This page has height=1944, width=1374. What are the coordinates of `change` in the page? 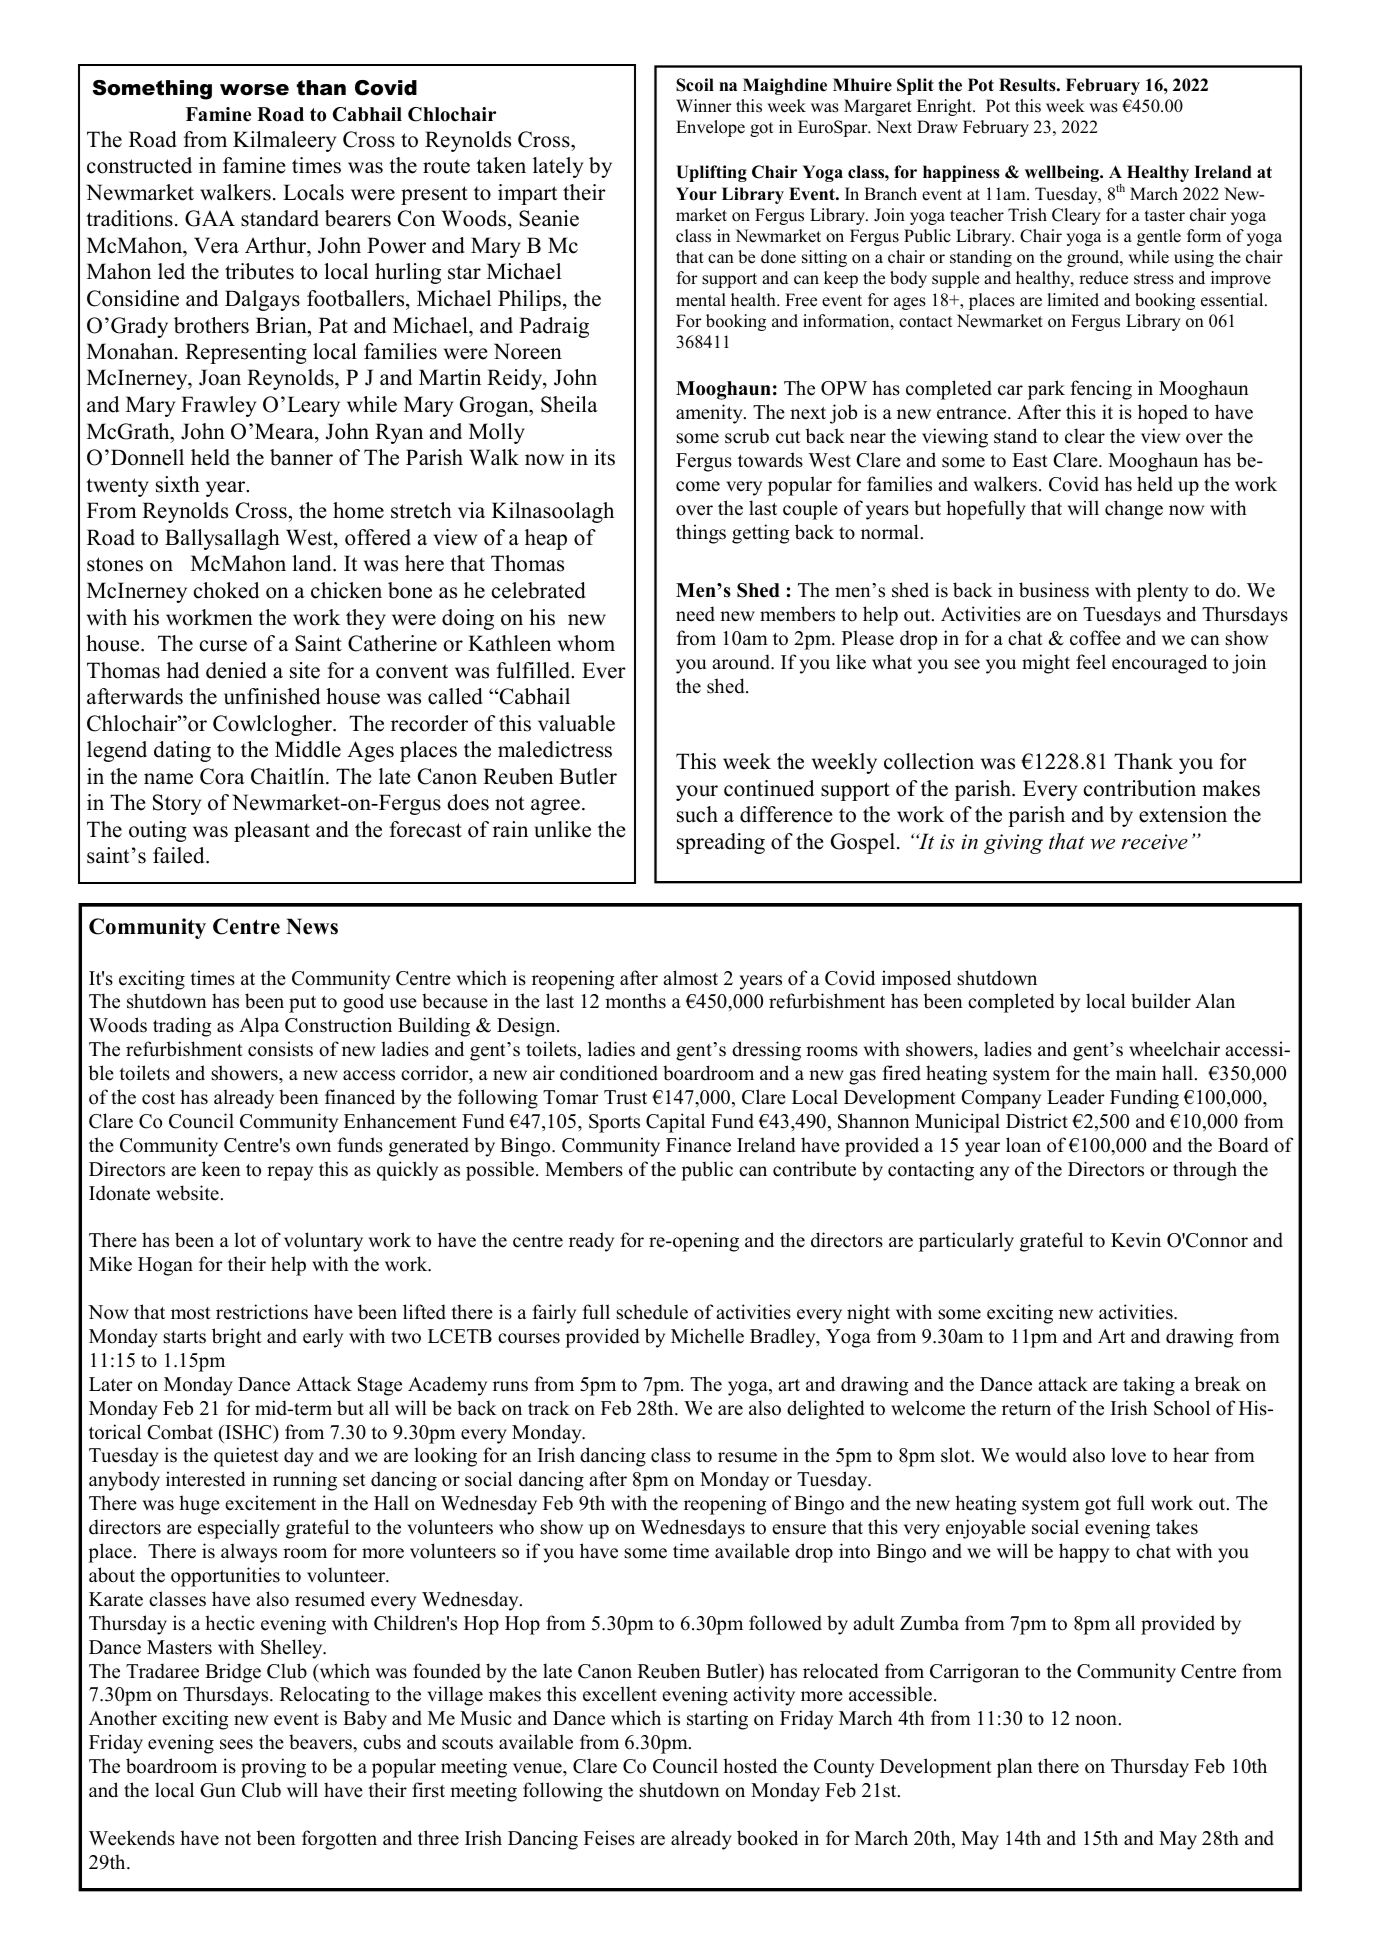 It's located at (1134, 510).
